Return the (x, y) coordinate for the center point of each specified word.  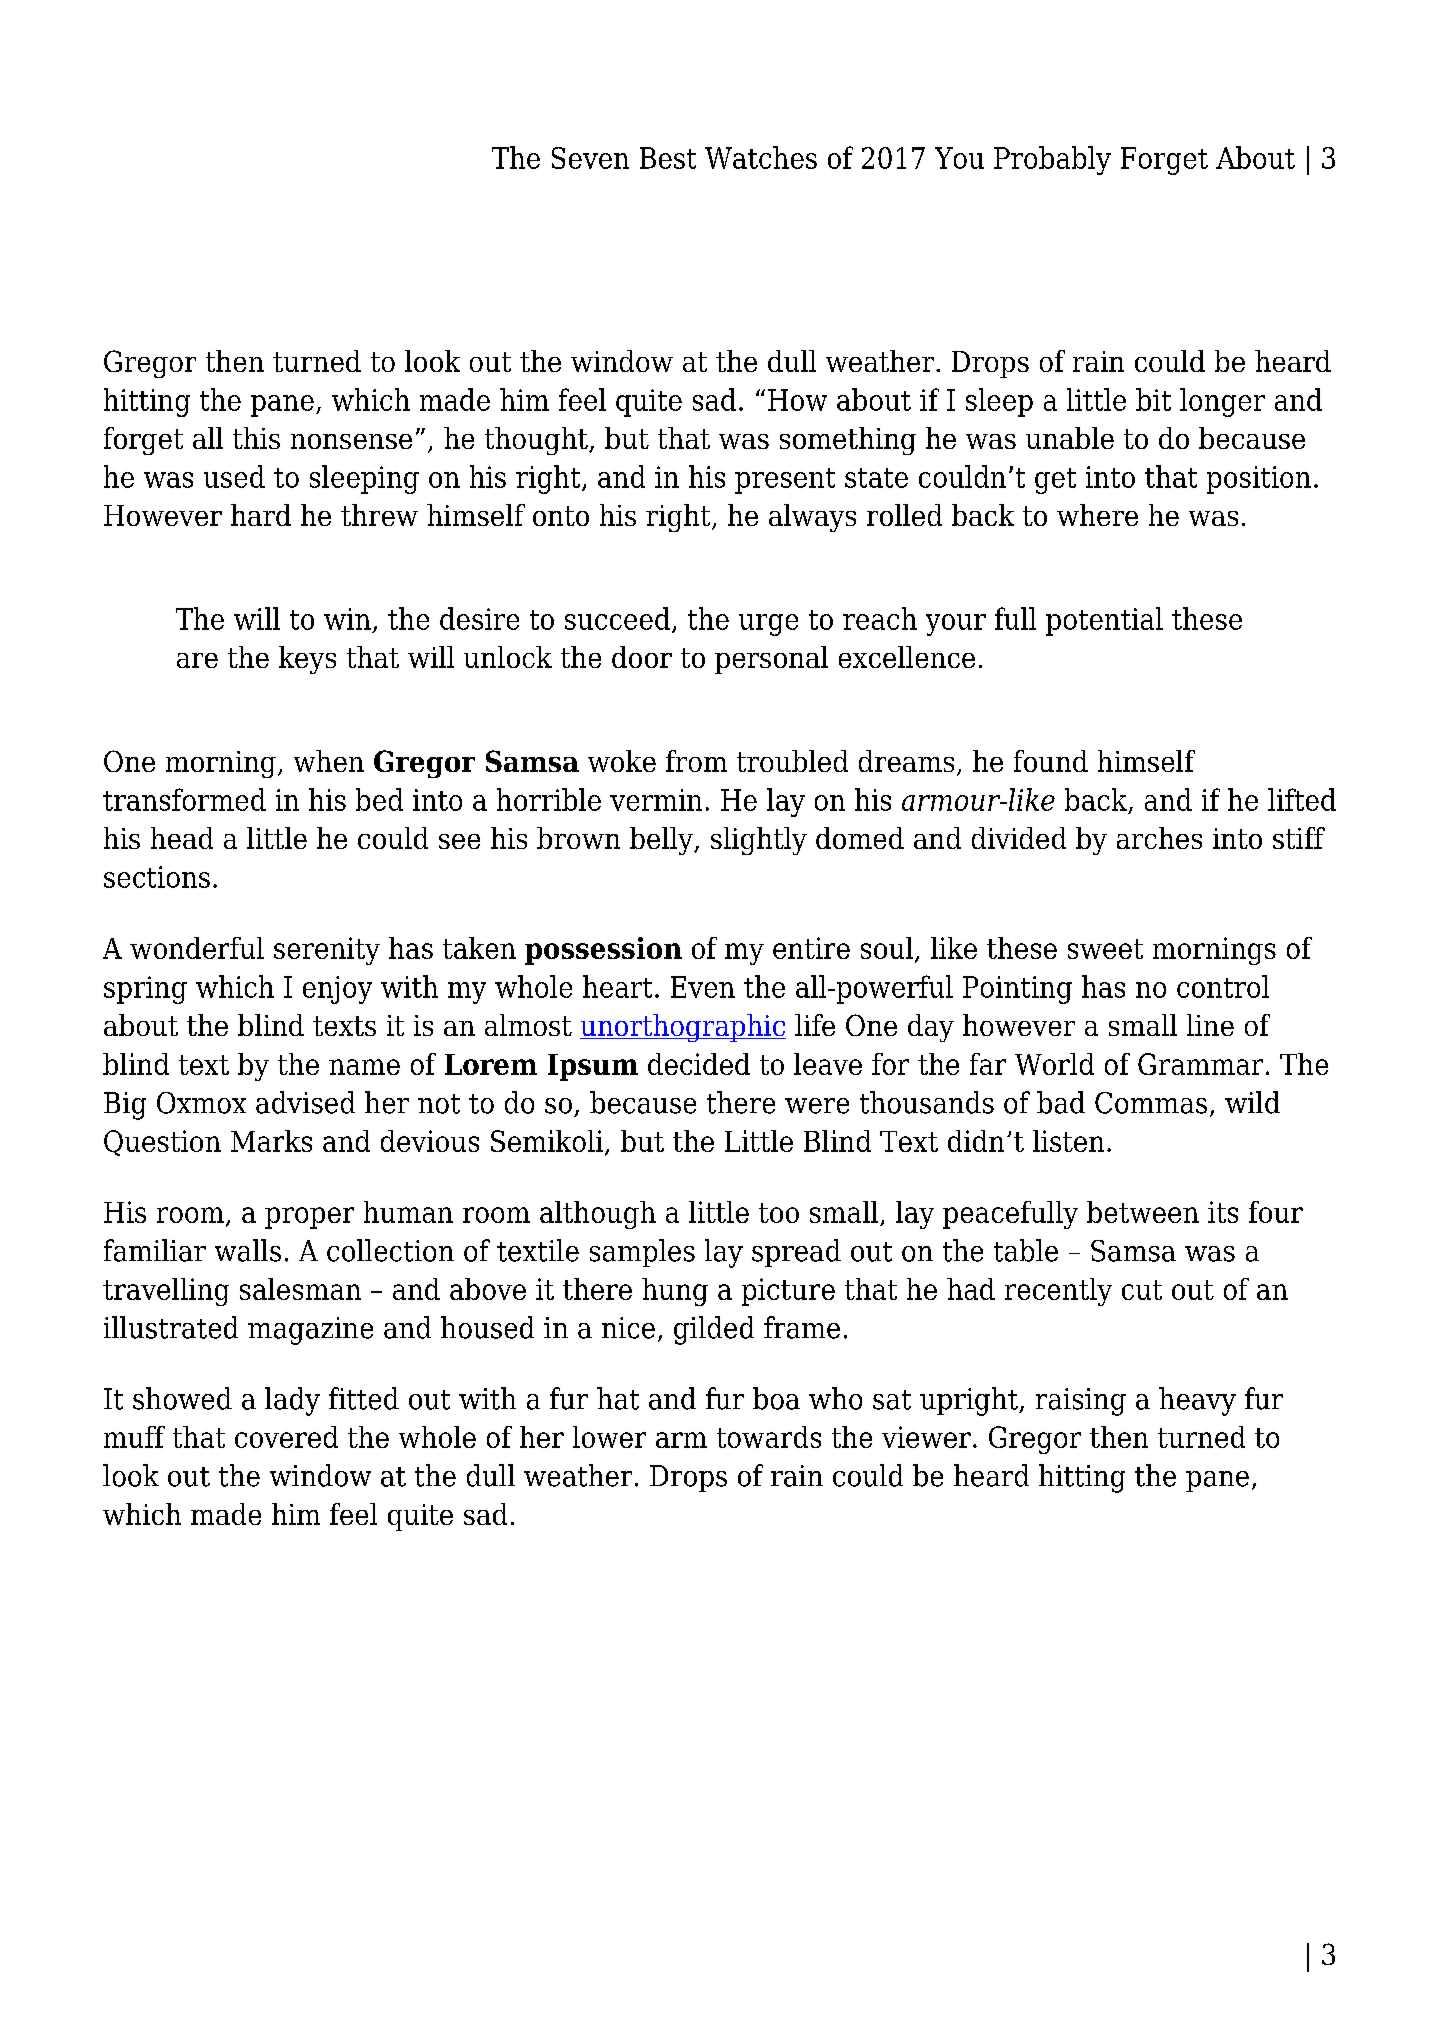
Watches (761, 157)
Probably (1052, 160)
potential (1104, 621)
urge (768, 625)
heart (617, 986)
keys (307, 660)
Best (668, 158)
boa (776, 1398)
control (1223, 986)
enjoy (337, 990)
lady (292, 1401)
